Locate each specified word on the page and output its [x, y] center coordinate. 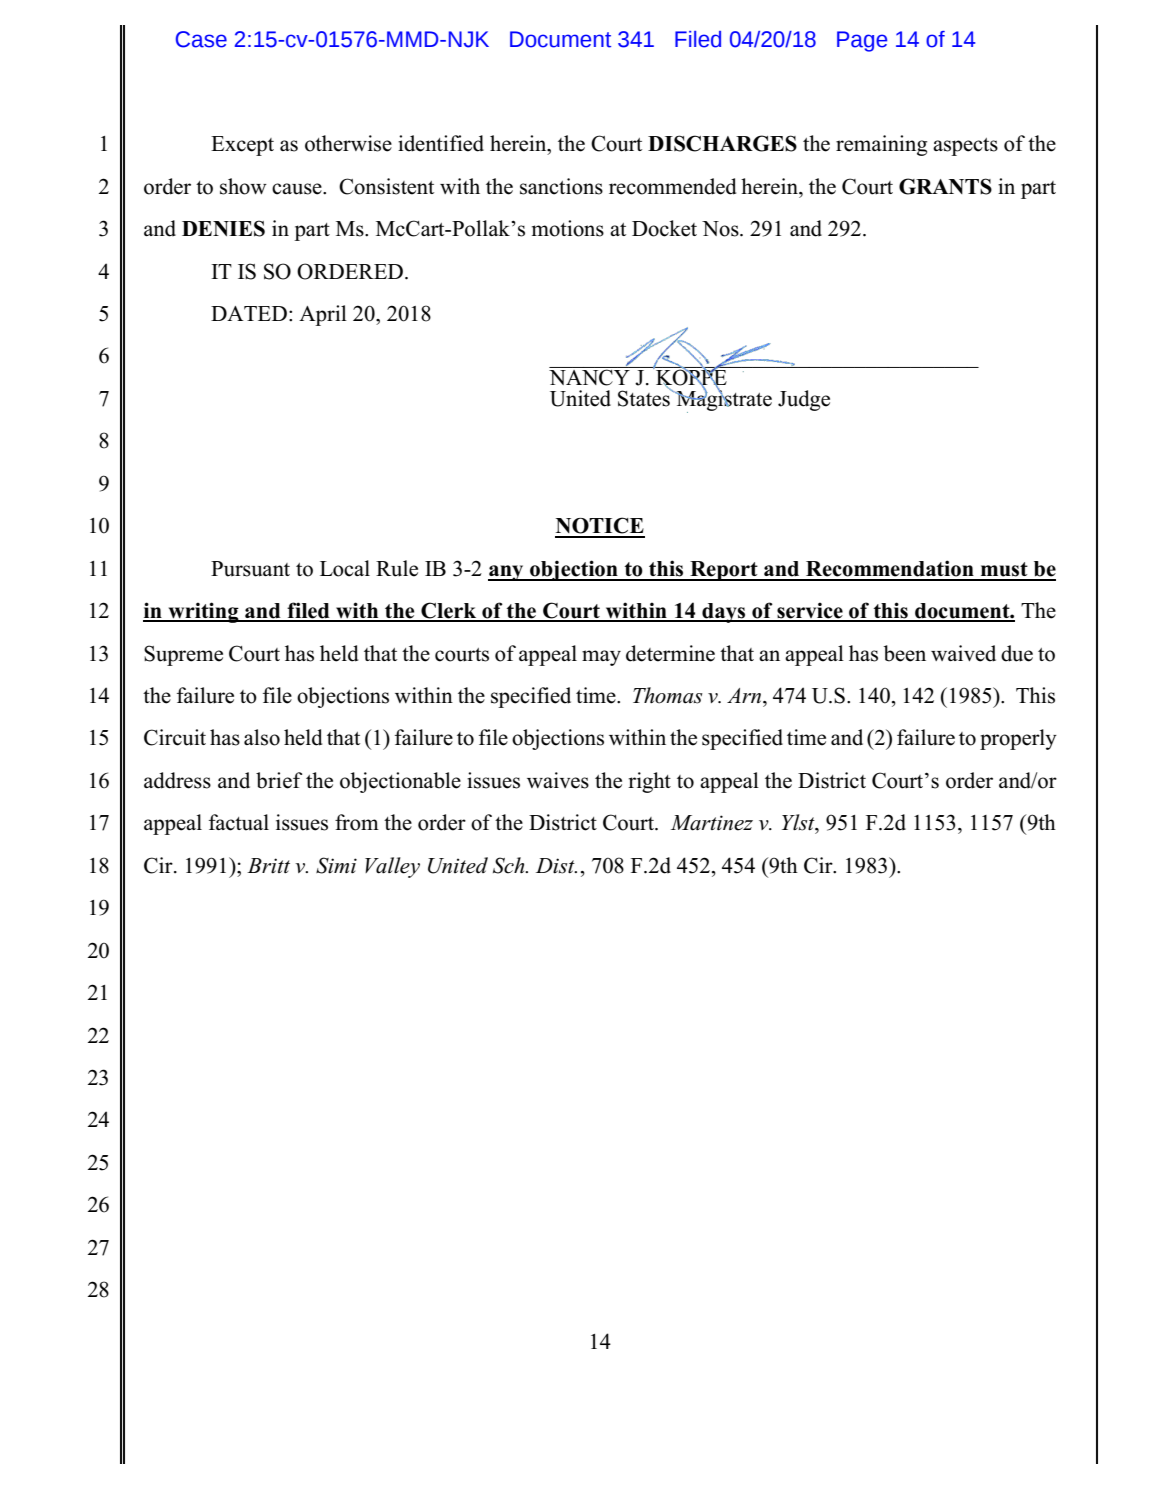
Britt [268, 866]
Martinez [712, 823]
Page [862, 41]
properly [1018, 739]
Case [201, 39]
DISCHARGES [722, 143]
